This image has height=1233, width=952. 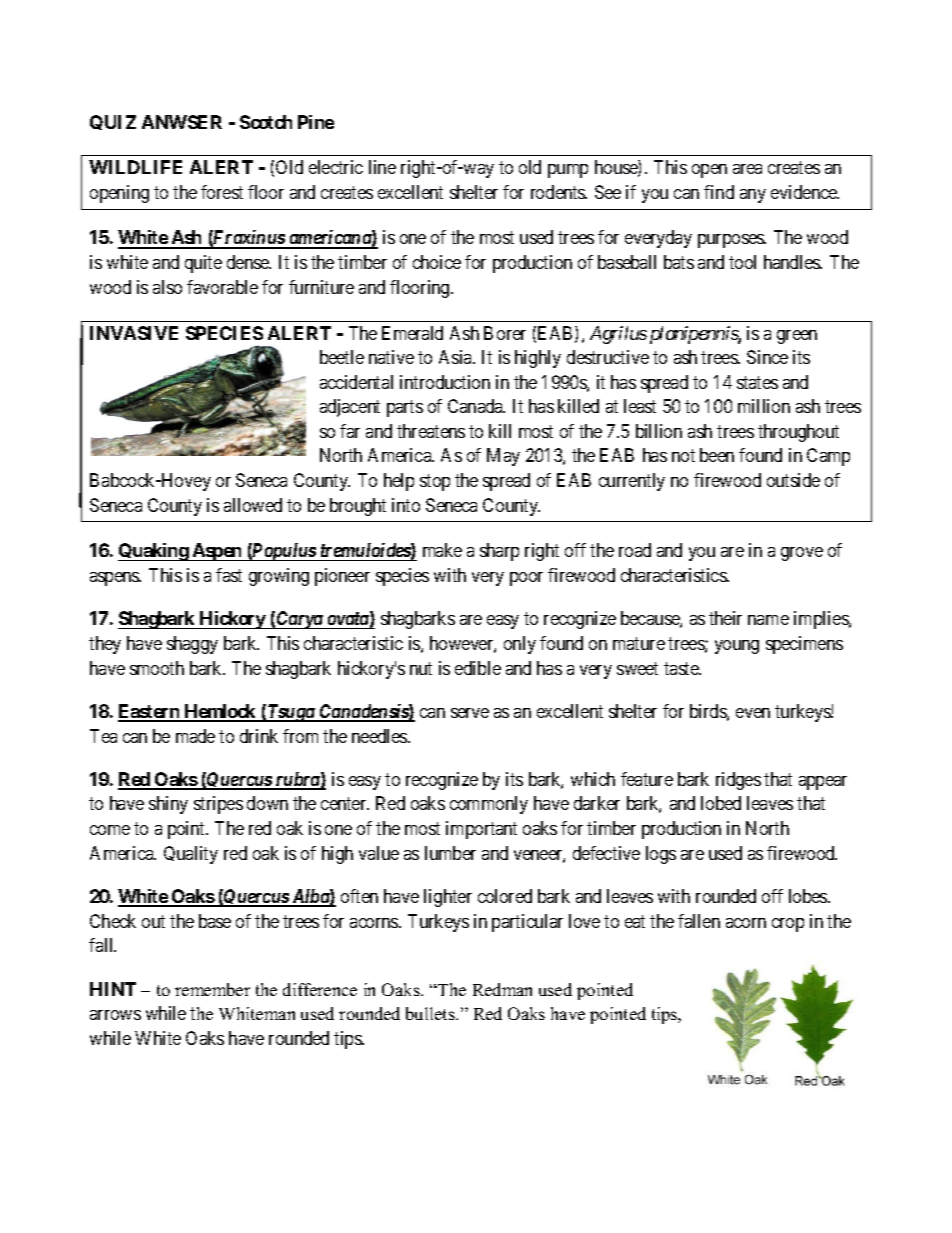 I want to click on fast, so click(x=229, y=575).
